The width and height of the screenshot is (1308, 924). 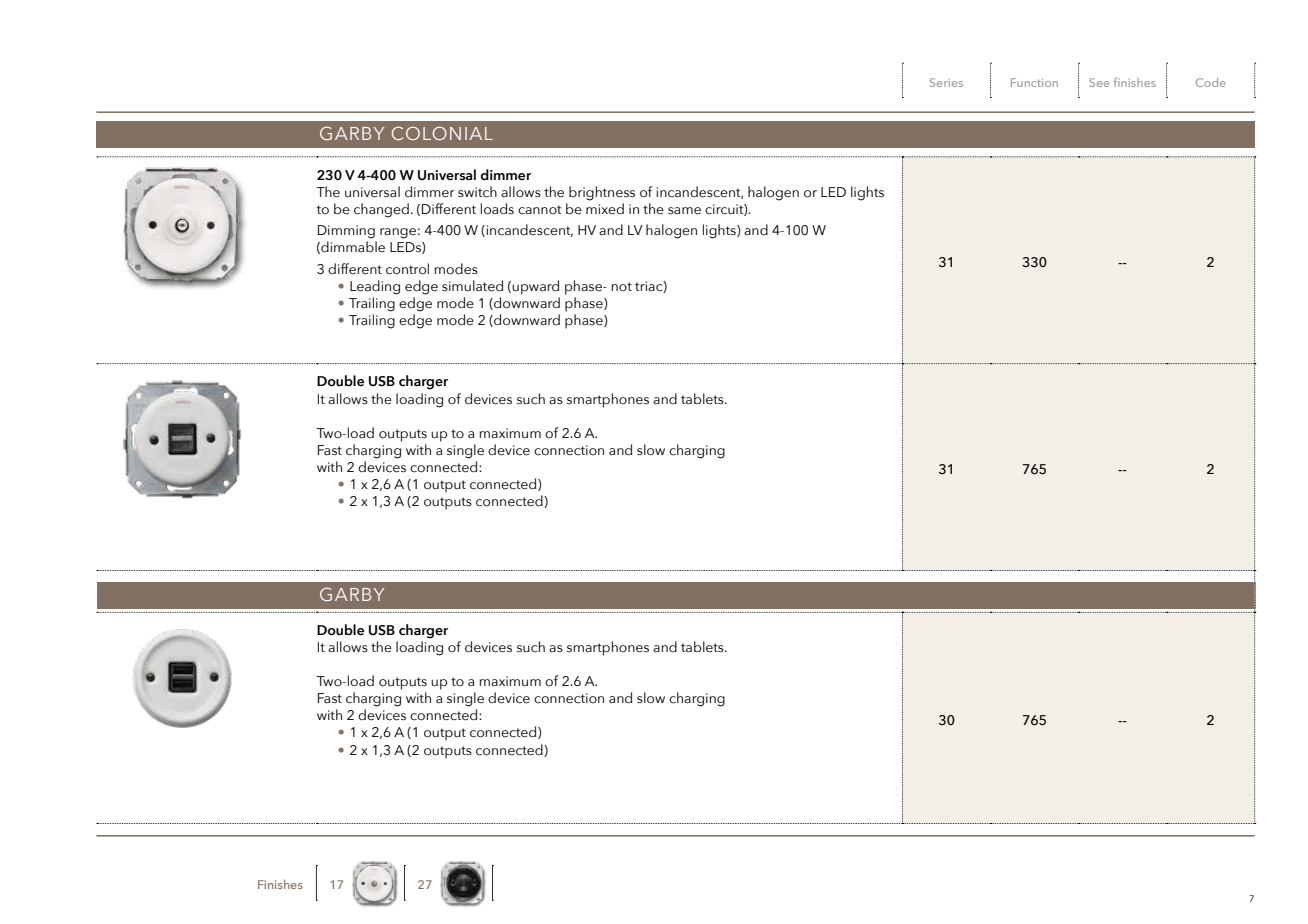 What do you see at coordinates (477, 192) in the screenshot?
I see `switch` at bounding box center [477, 192].
